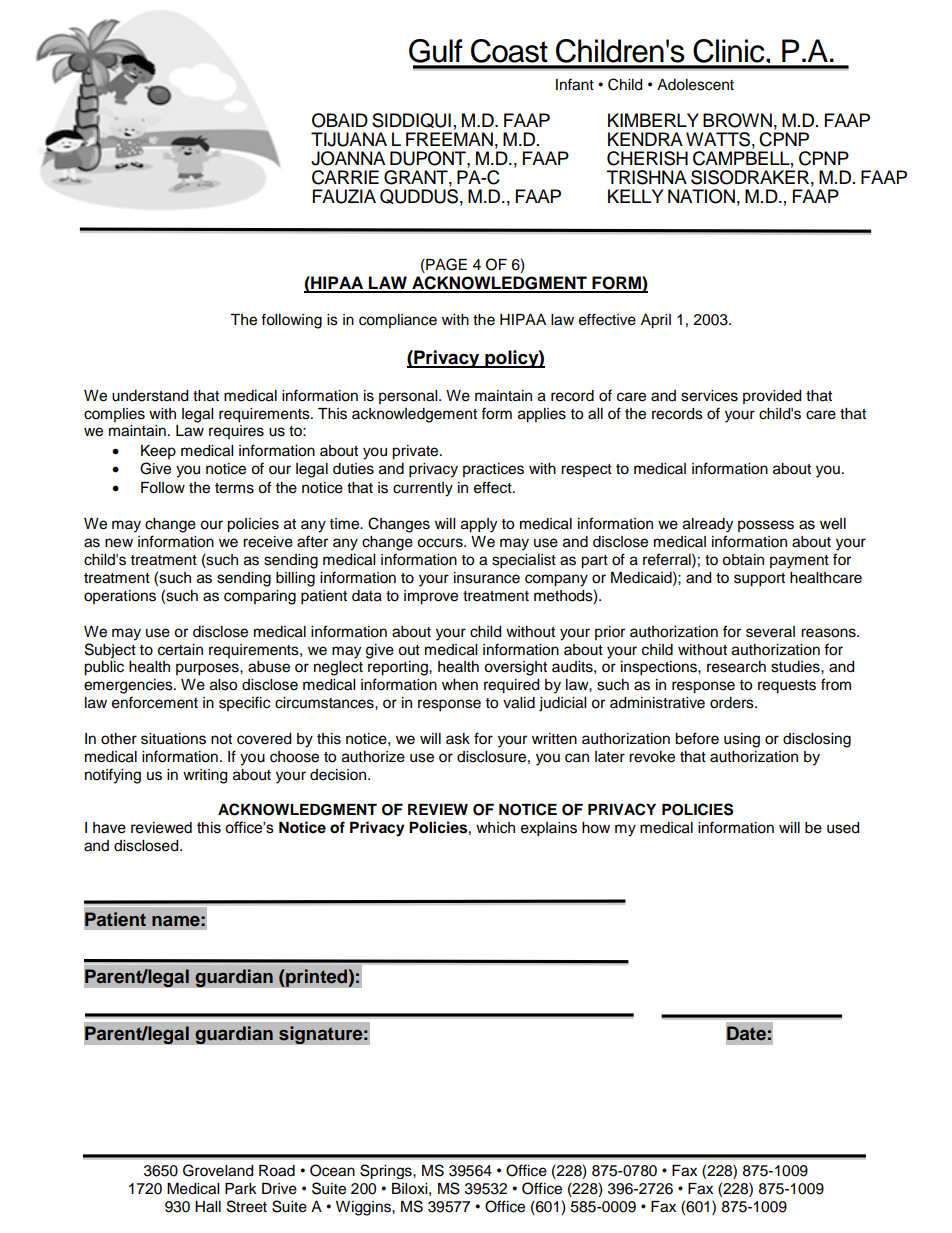  Describe the element at coordinates (495, 828) in the document. I see `which` at that location.
